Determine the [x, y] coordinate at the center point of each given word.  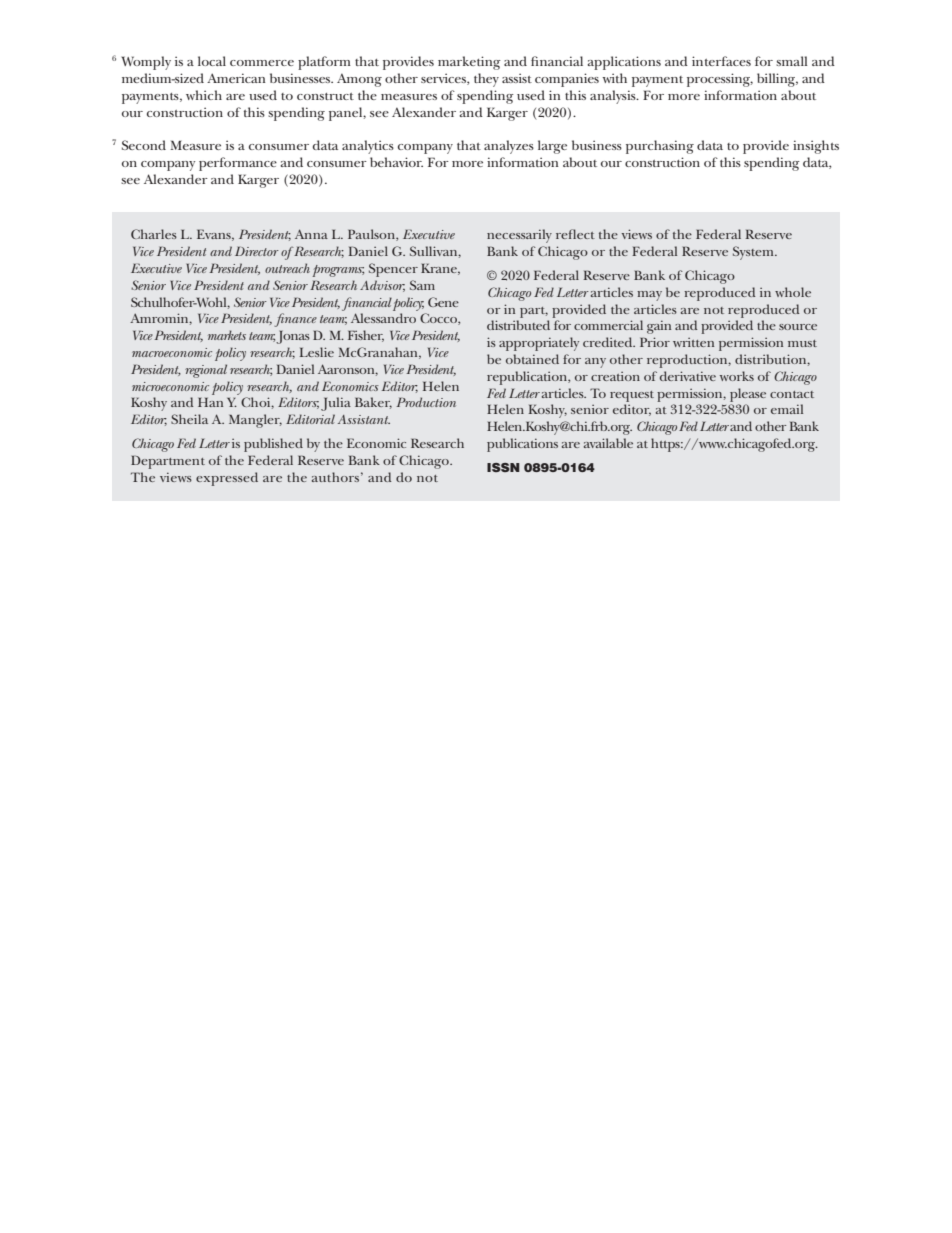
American [236, 78]
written [693, 342]
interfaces [721, 61]
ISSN [503, 467]
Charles [154, 234]
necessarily [519, 236]
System [754, 253]
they [486, 80]
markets [227, 335]
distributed [518, 325]
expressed [227, 479]
